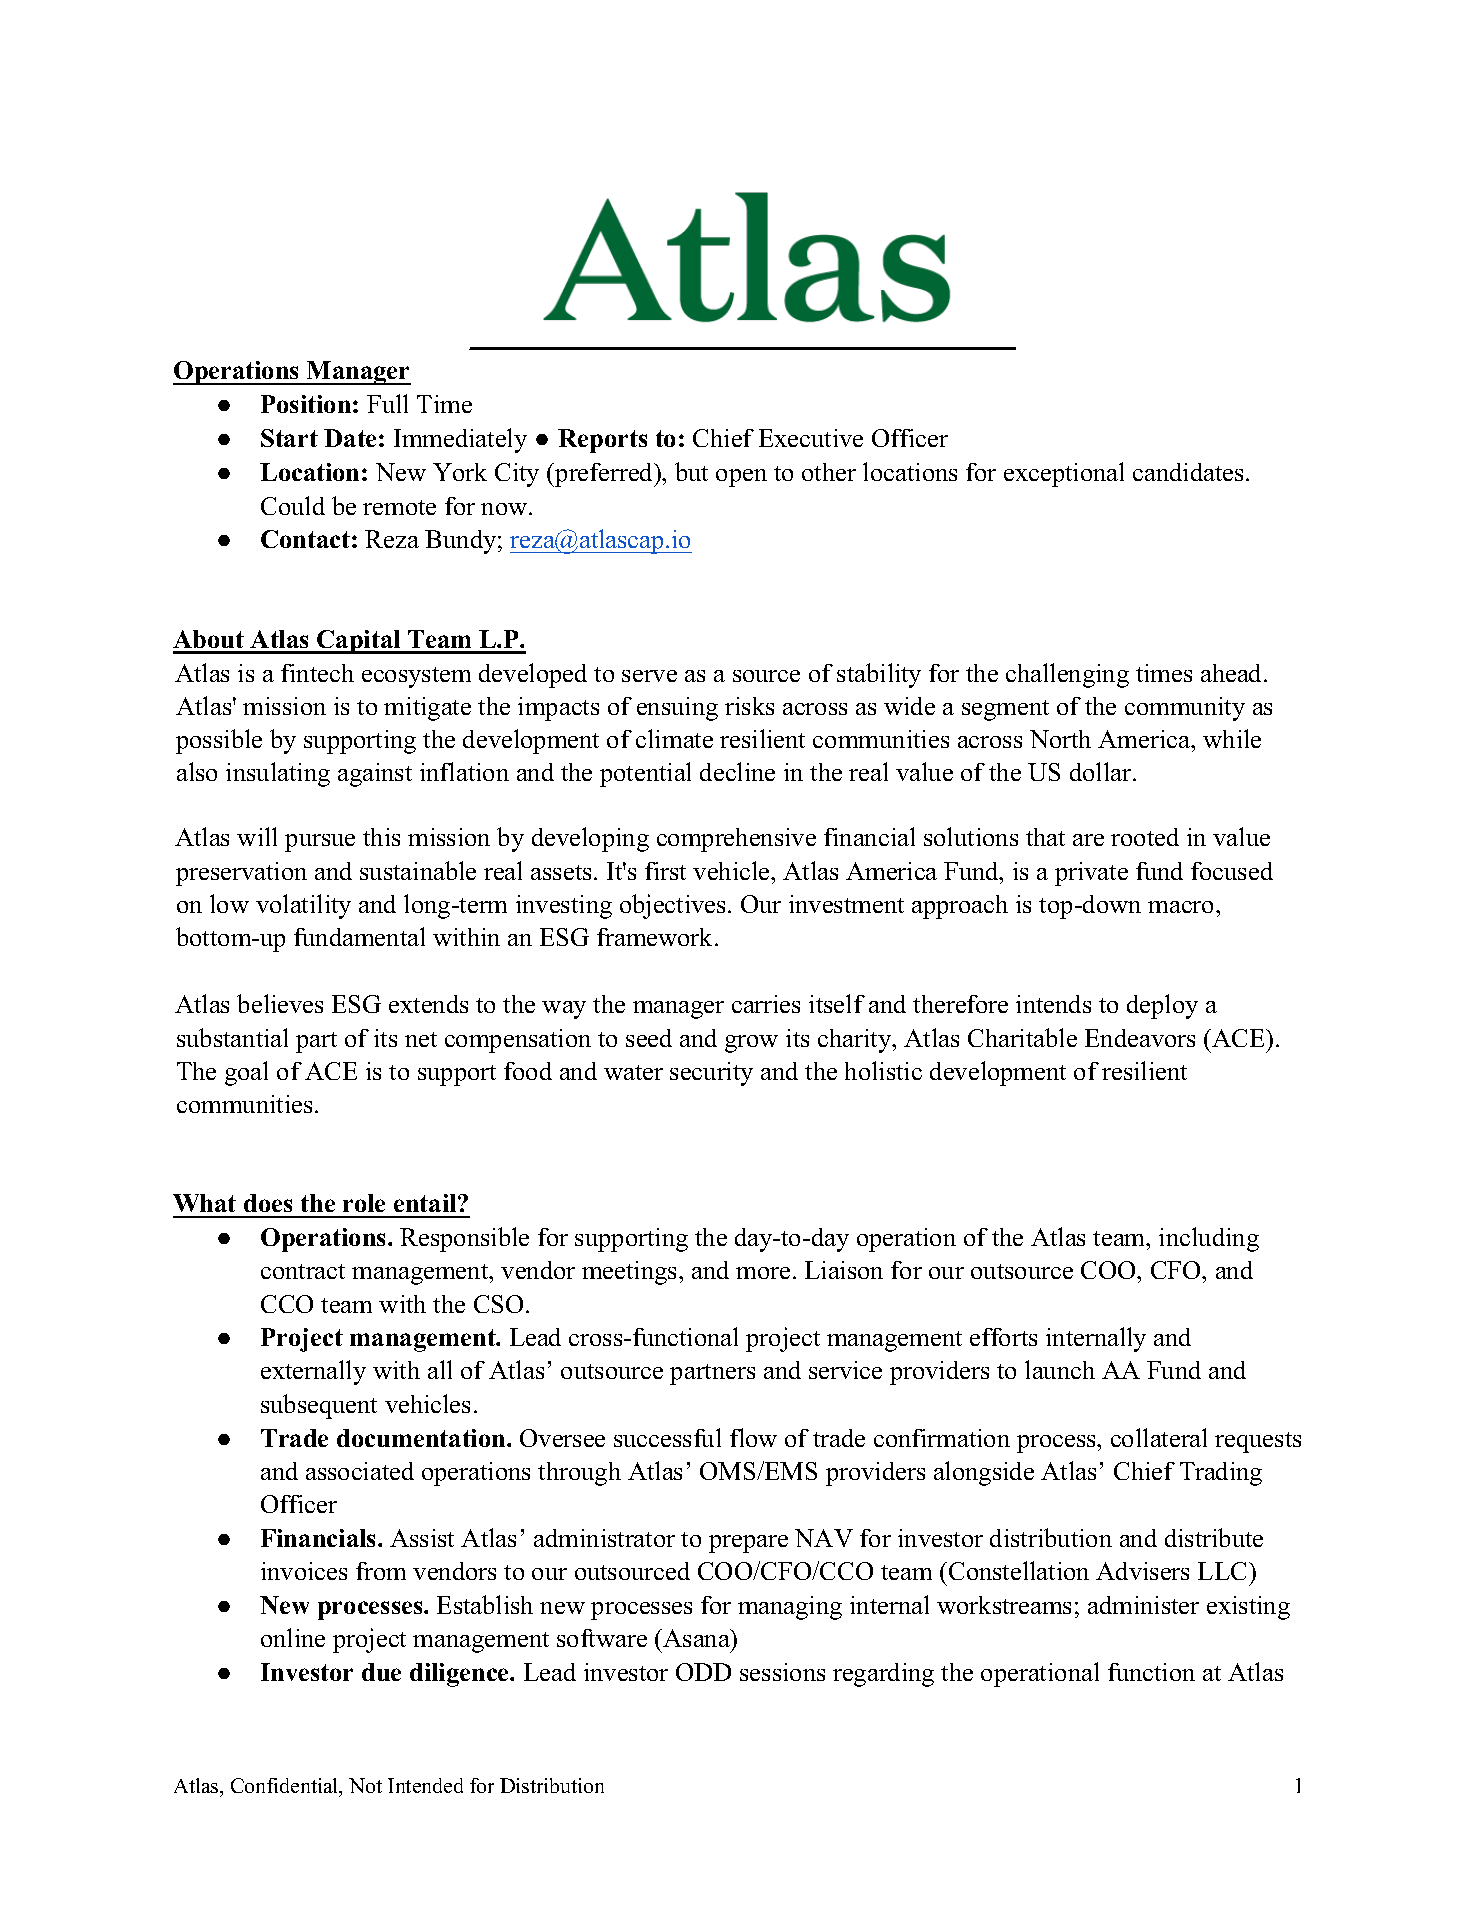  I want to click on launch, so click(1060, 1369).
